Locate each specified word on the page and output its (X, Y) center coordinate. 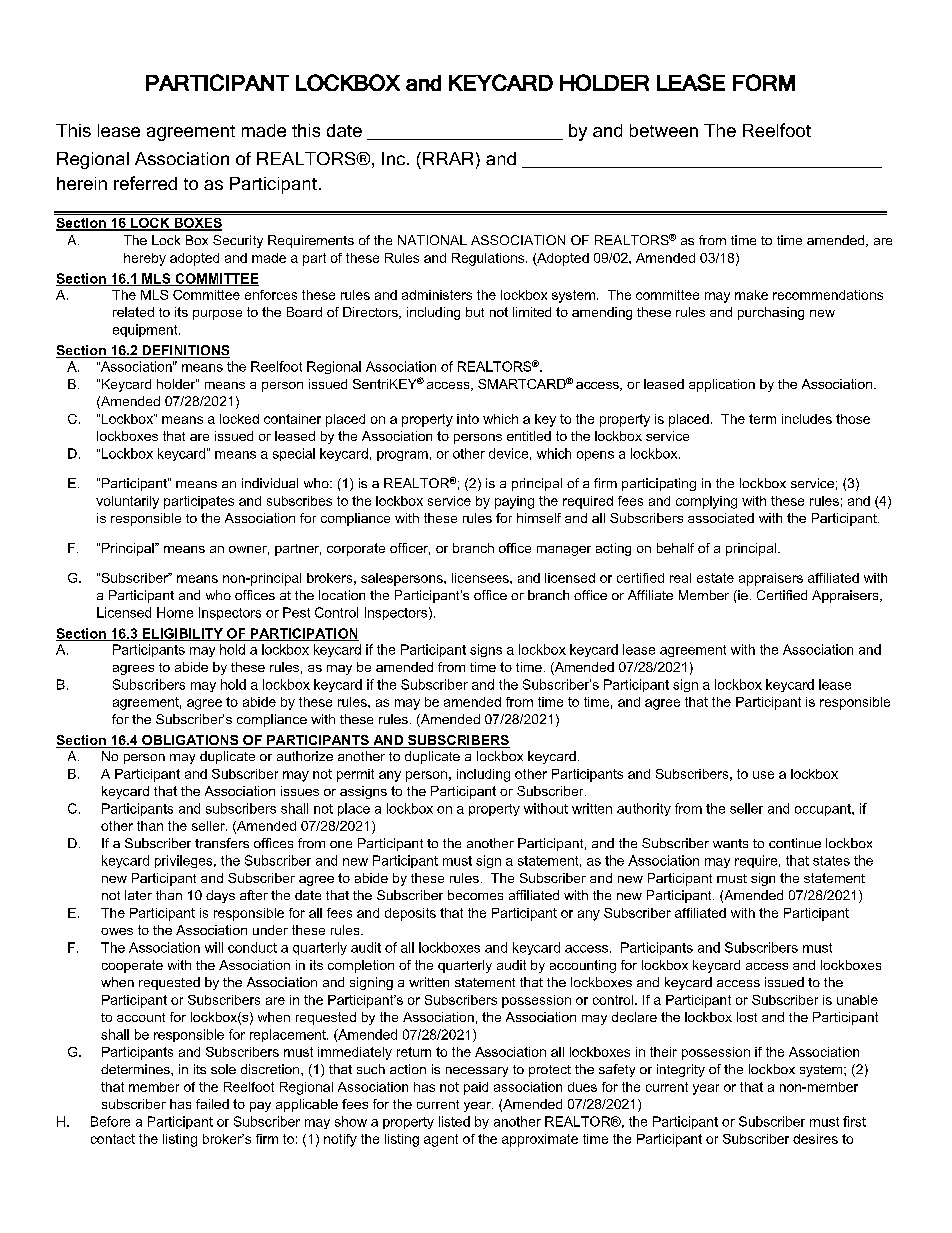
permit (355, 775)
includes (807, 419)
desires (815, 1139)
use (763, 775)
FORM (764, 82)
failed (212, 1104)
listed (454, 1121)
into (468, 419)
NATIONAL (432, 240)
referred (145, 183)
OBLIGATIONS (190, 741)
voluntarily (127, 502)
